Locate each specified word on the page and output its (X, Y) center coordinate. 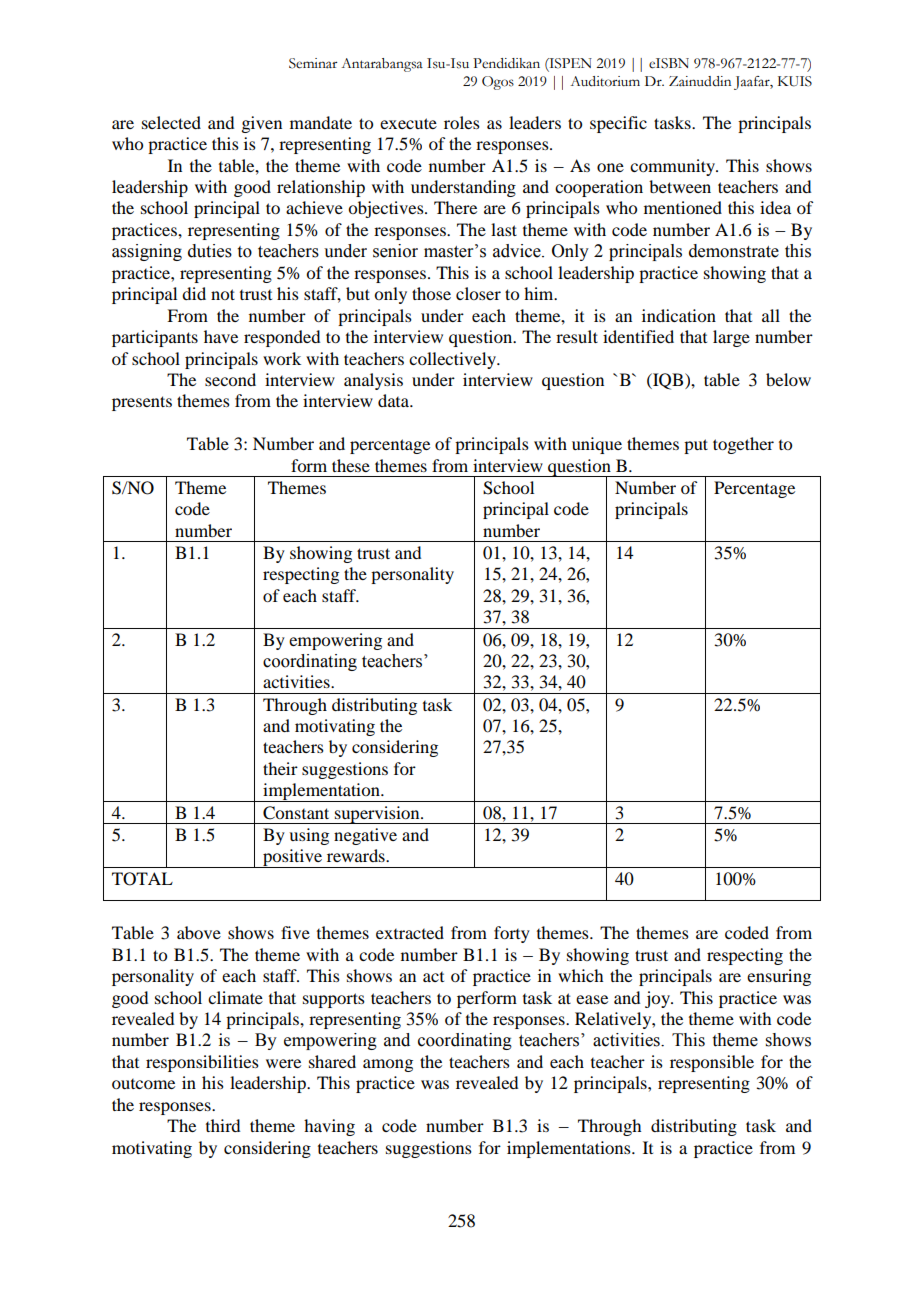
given (261, 124)
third (223, 1125)
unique (597, 445)
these (351, 465)
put (696, 446)
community (673, 167)
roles (462, 122)
